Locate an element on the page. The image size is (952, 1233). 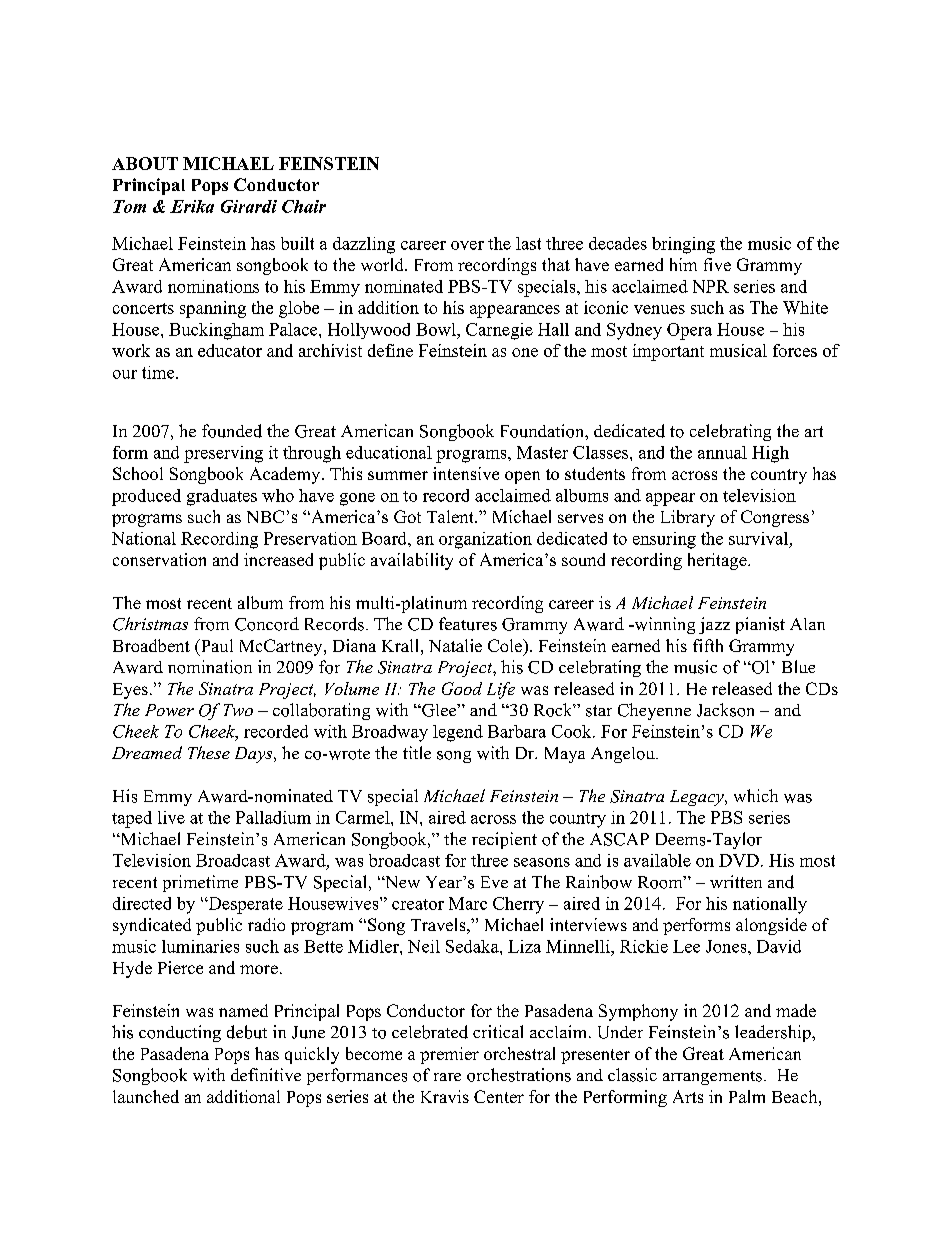
graduates is located at coordinates (222, 497).
